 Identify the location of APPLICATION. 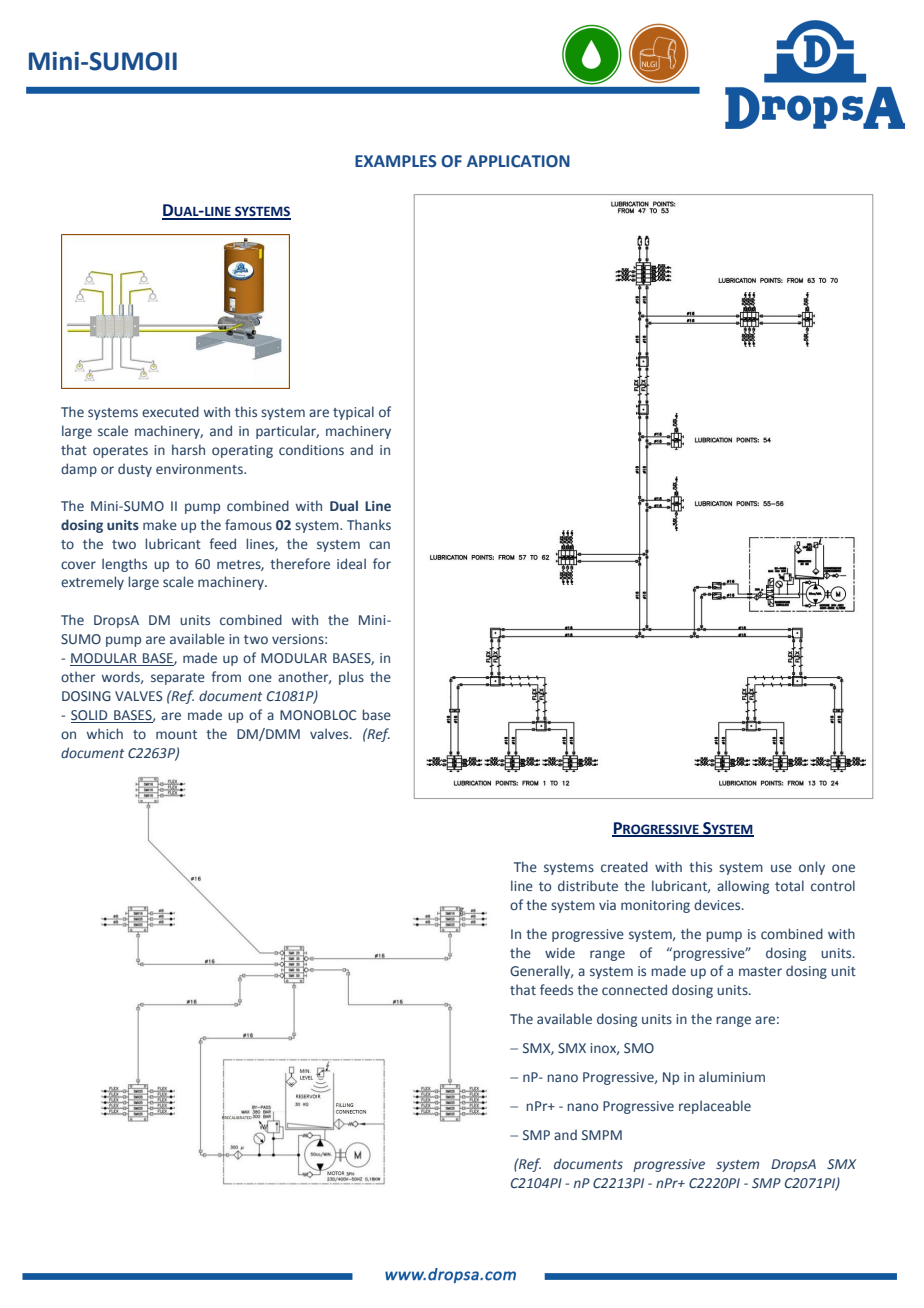
(518, 161).
